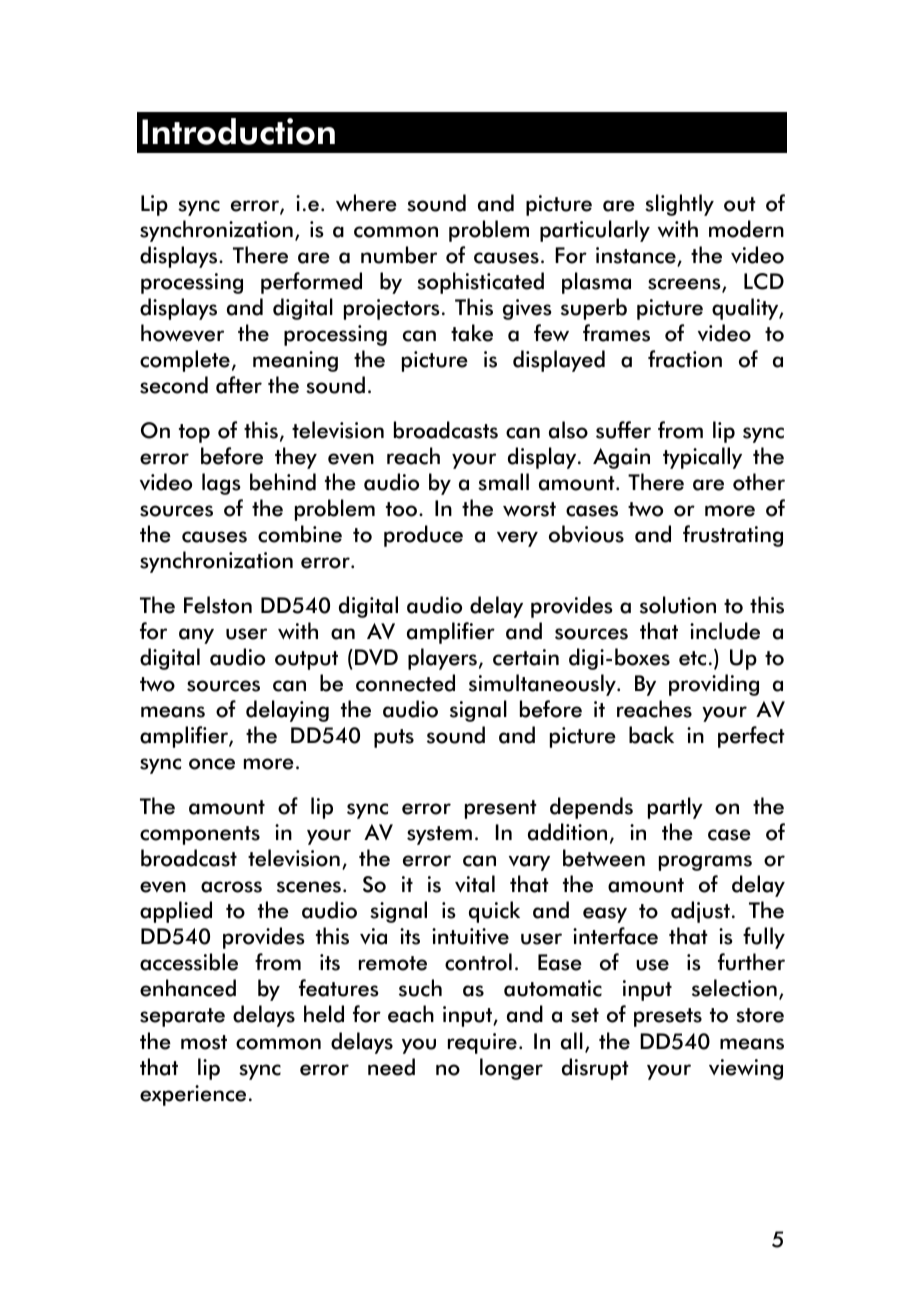 The height and width of the screenshot is (1308, 924). Describe the element at coordinates (442, 659) in the screenshot. I see `players` at that location.
